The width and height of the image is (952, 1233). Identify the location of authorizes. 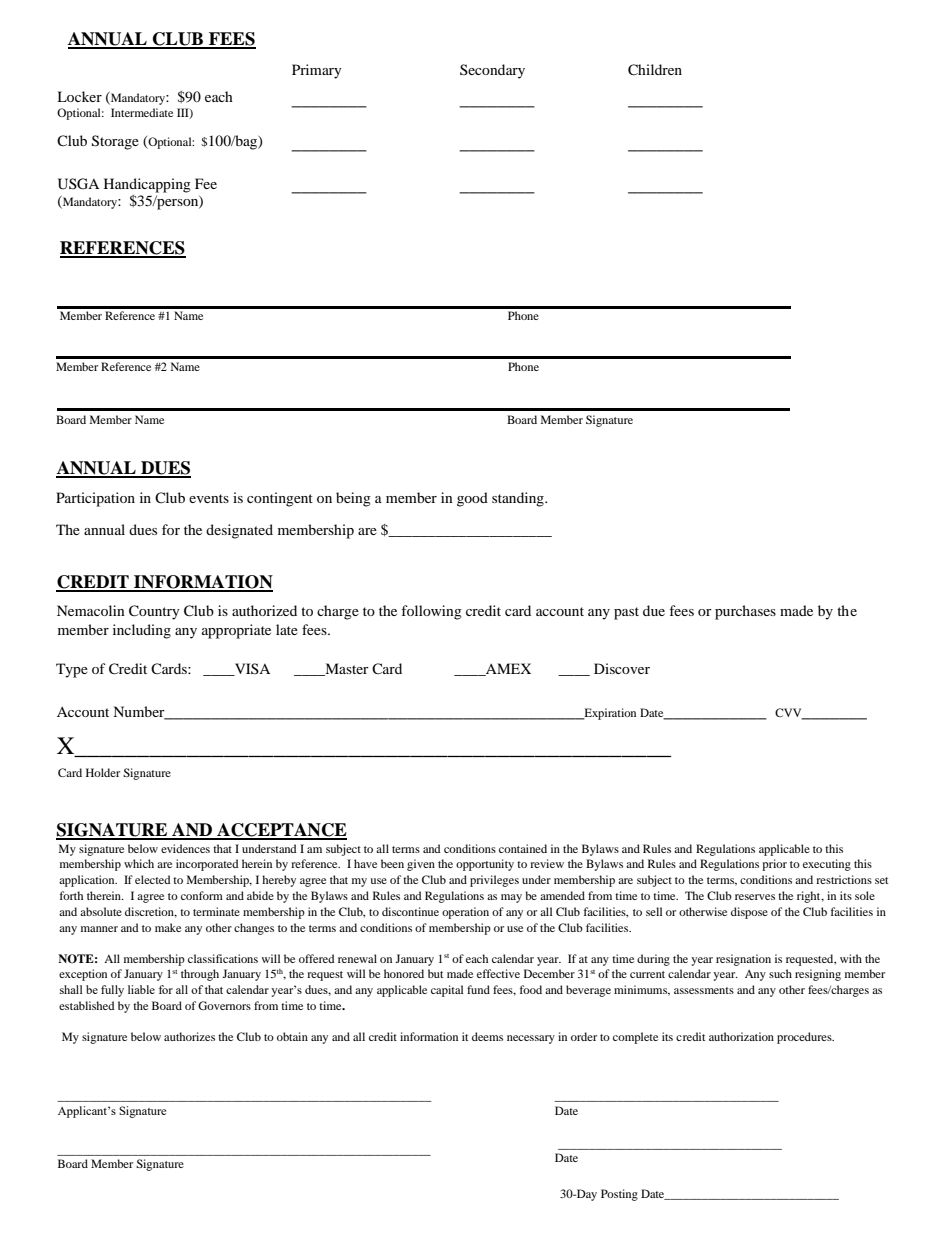
(189, 1036).
